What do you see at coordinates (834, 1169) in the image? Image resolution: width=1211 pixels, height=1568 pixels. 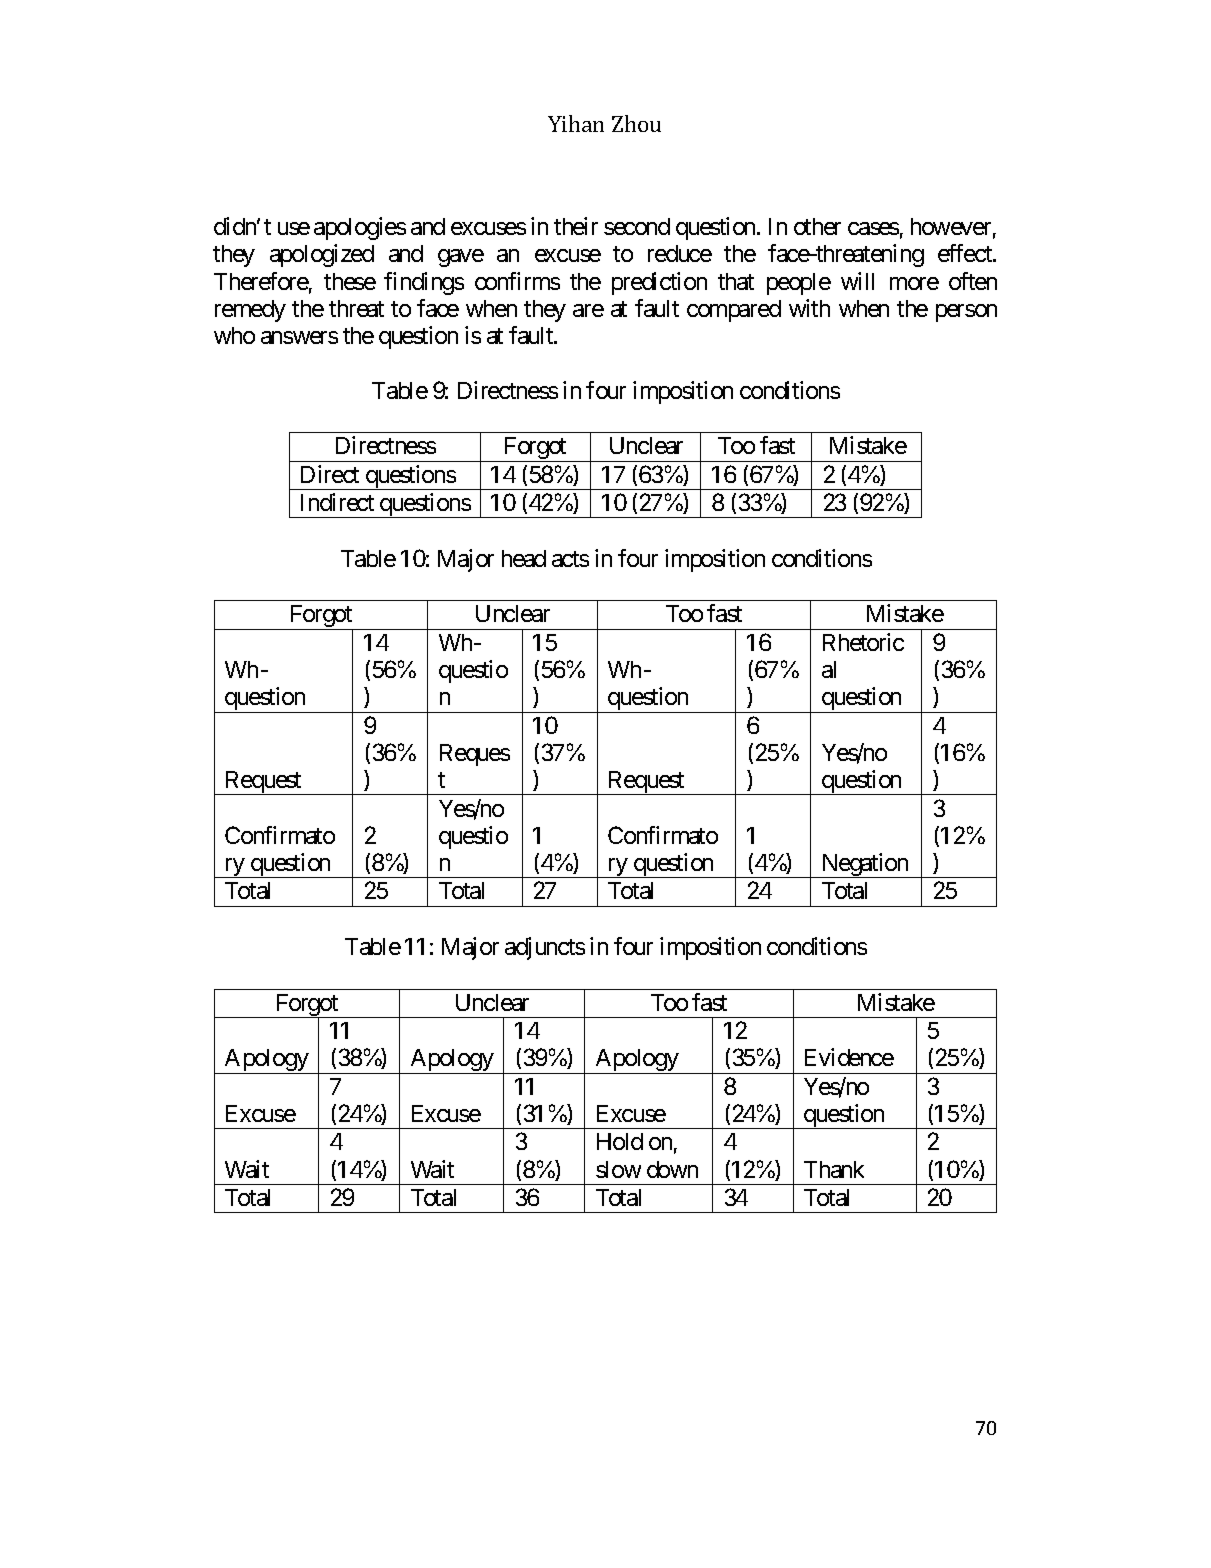 I see `Thank` at bounding box center [834, 1169].
